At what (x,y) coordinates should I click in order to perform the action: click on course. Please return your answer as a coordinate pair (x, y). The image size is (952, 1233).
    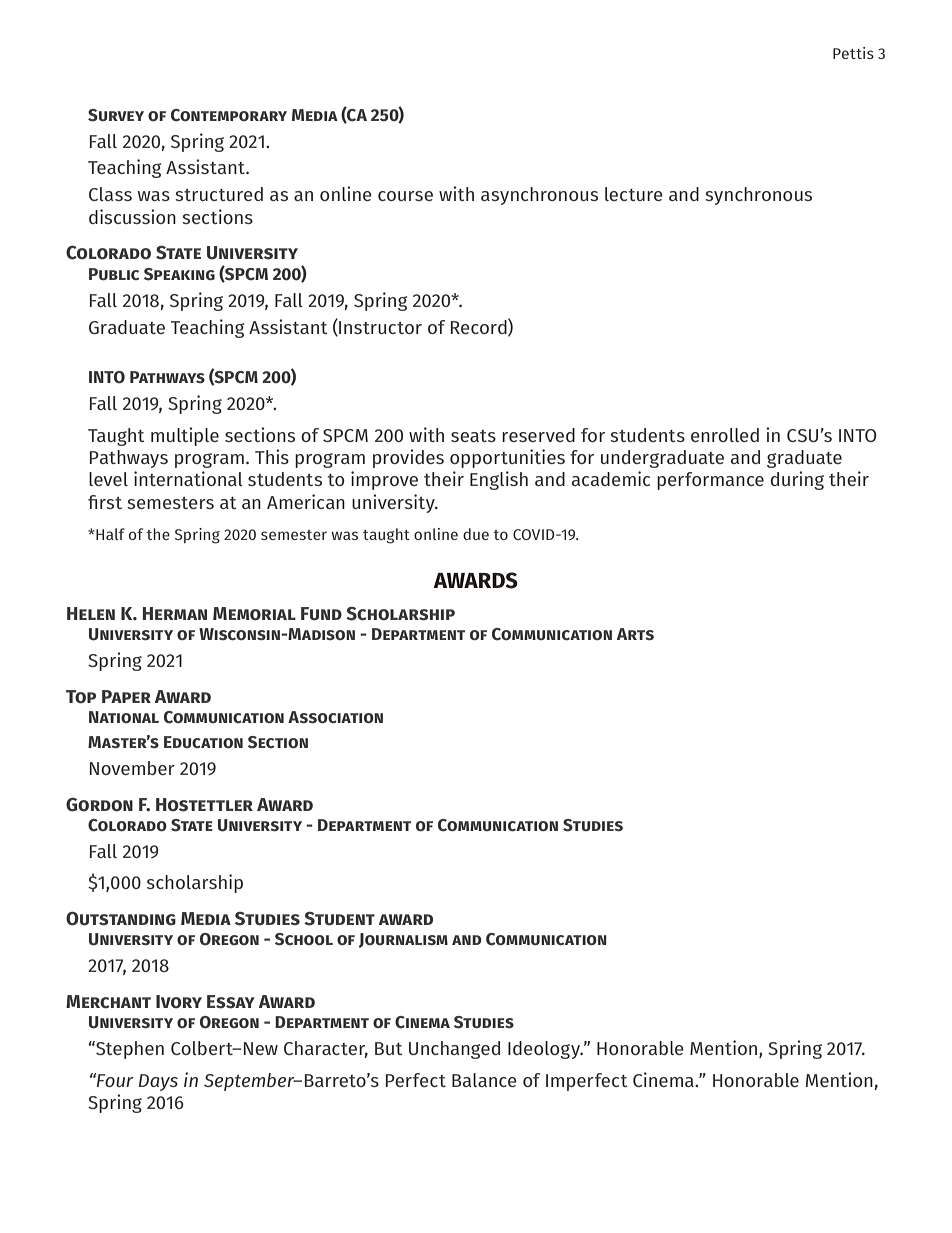
    Looking at the image, I should click on (405, 196).
